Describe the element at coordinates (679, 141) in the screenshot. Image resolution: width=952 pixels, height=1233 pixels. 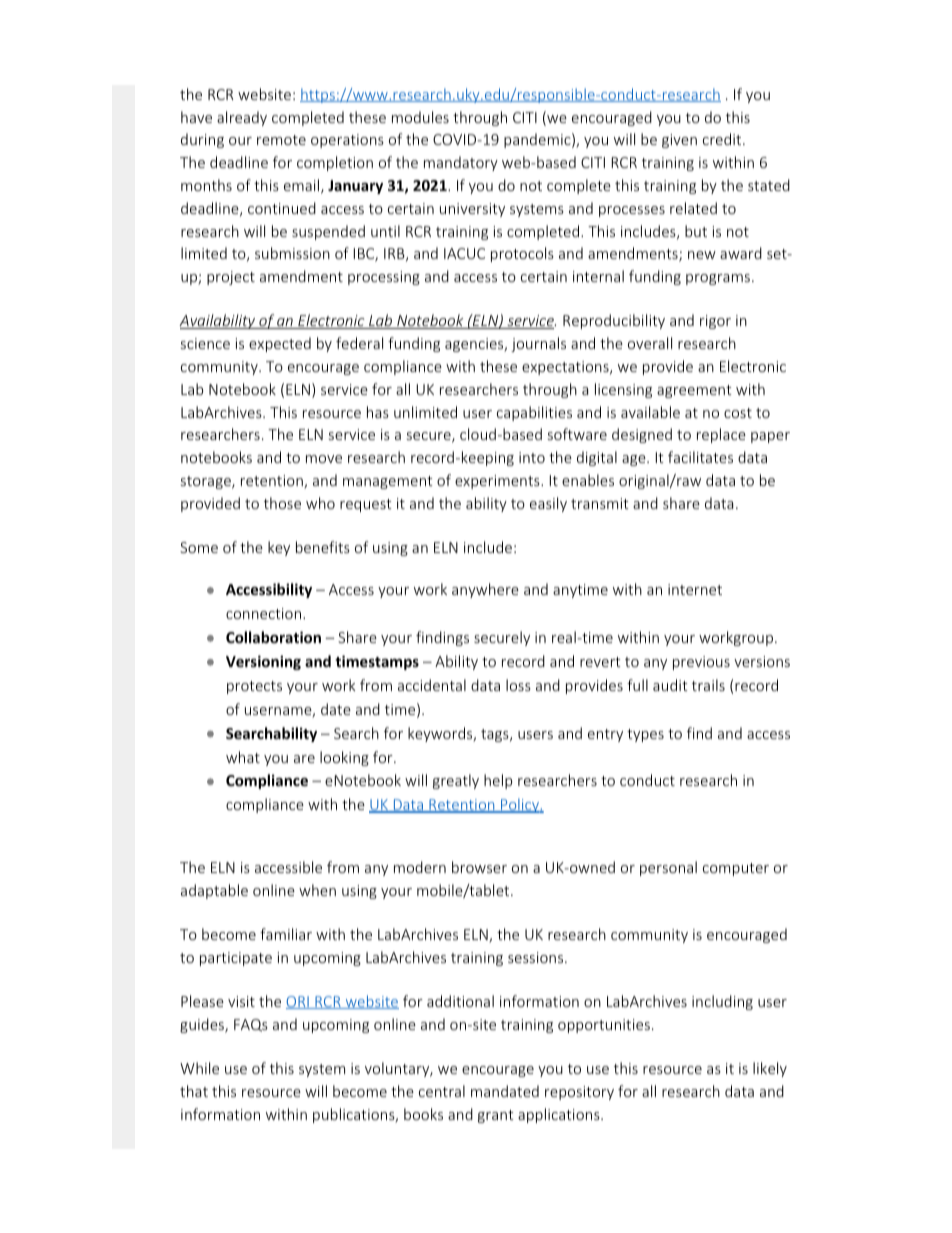
I see `given` at that location.
